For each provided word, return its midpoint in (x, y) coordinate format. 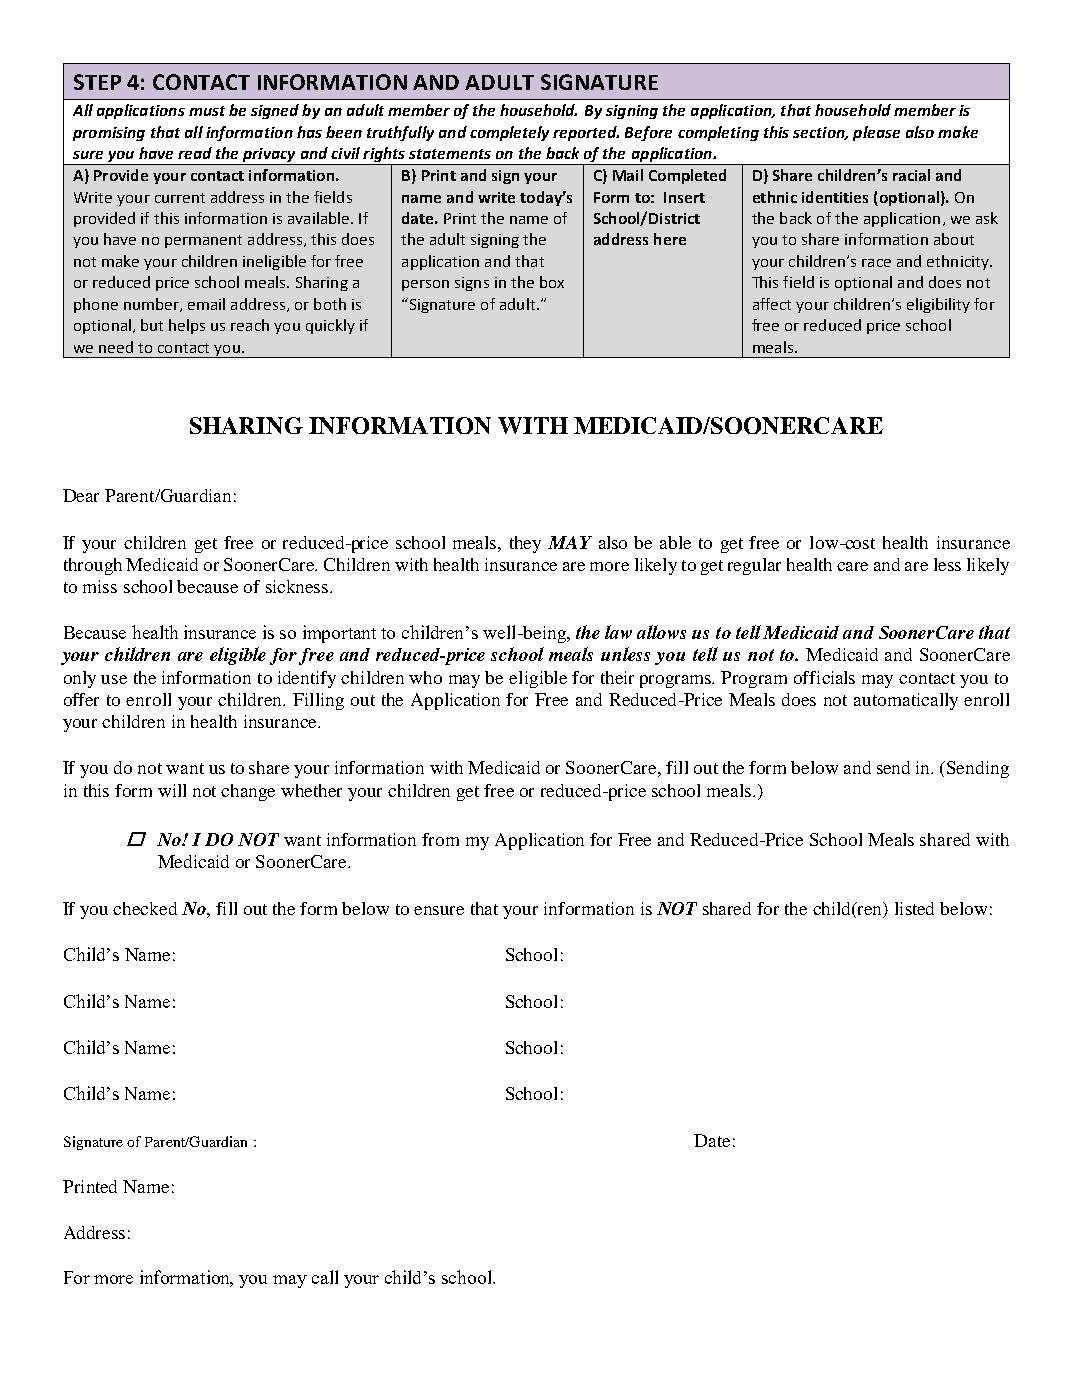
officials (824, 677)
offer (81, 699)
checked (145, 908)
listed (914, 908)
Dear (81, 495)
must (207, 111)
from (440, 839)
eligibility (938, 305)
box (552, 282)
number (152, 305)
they (525, 544)
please (876, 133)
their (617, 677)
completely (509, 133)
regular (754, 566)
